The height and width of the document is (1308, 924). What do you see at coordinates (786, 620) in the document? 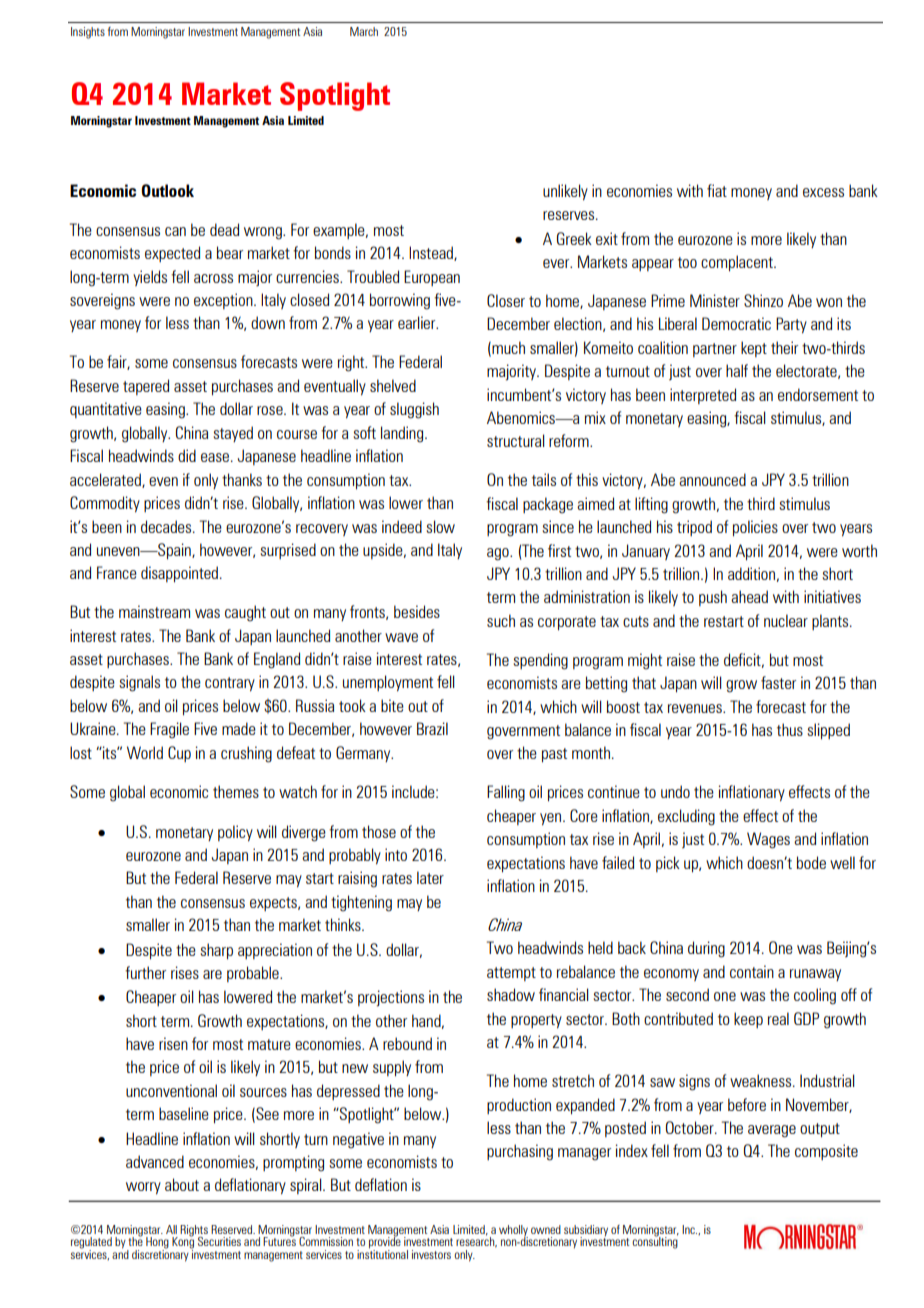
I see `nuclear` at bounding box center [786, 620].
